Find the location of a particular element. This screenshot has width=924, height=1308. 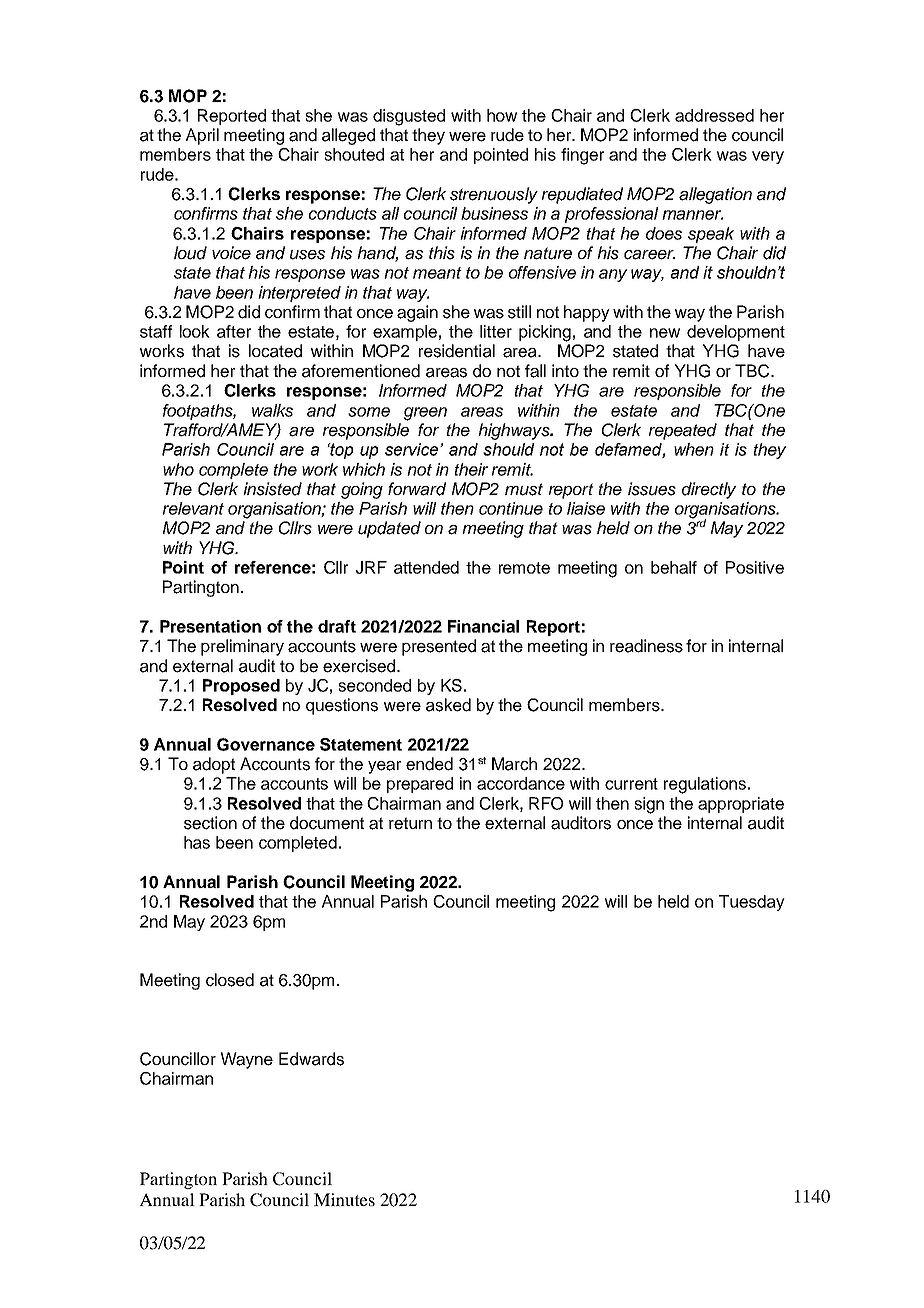

presented is located at coordinates (439, 647).
